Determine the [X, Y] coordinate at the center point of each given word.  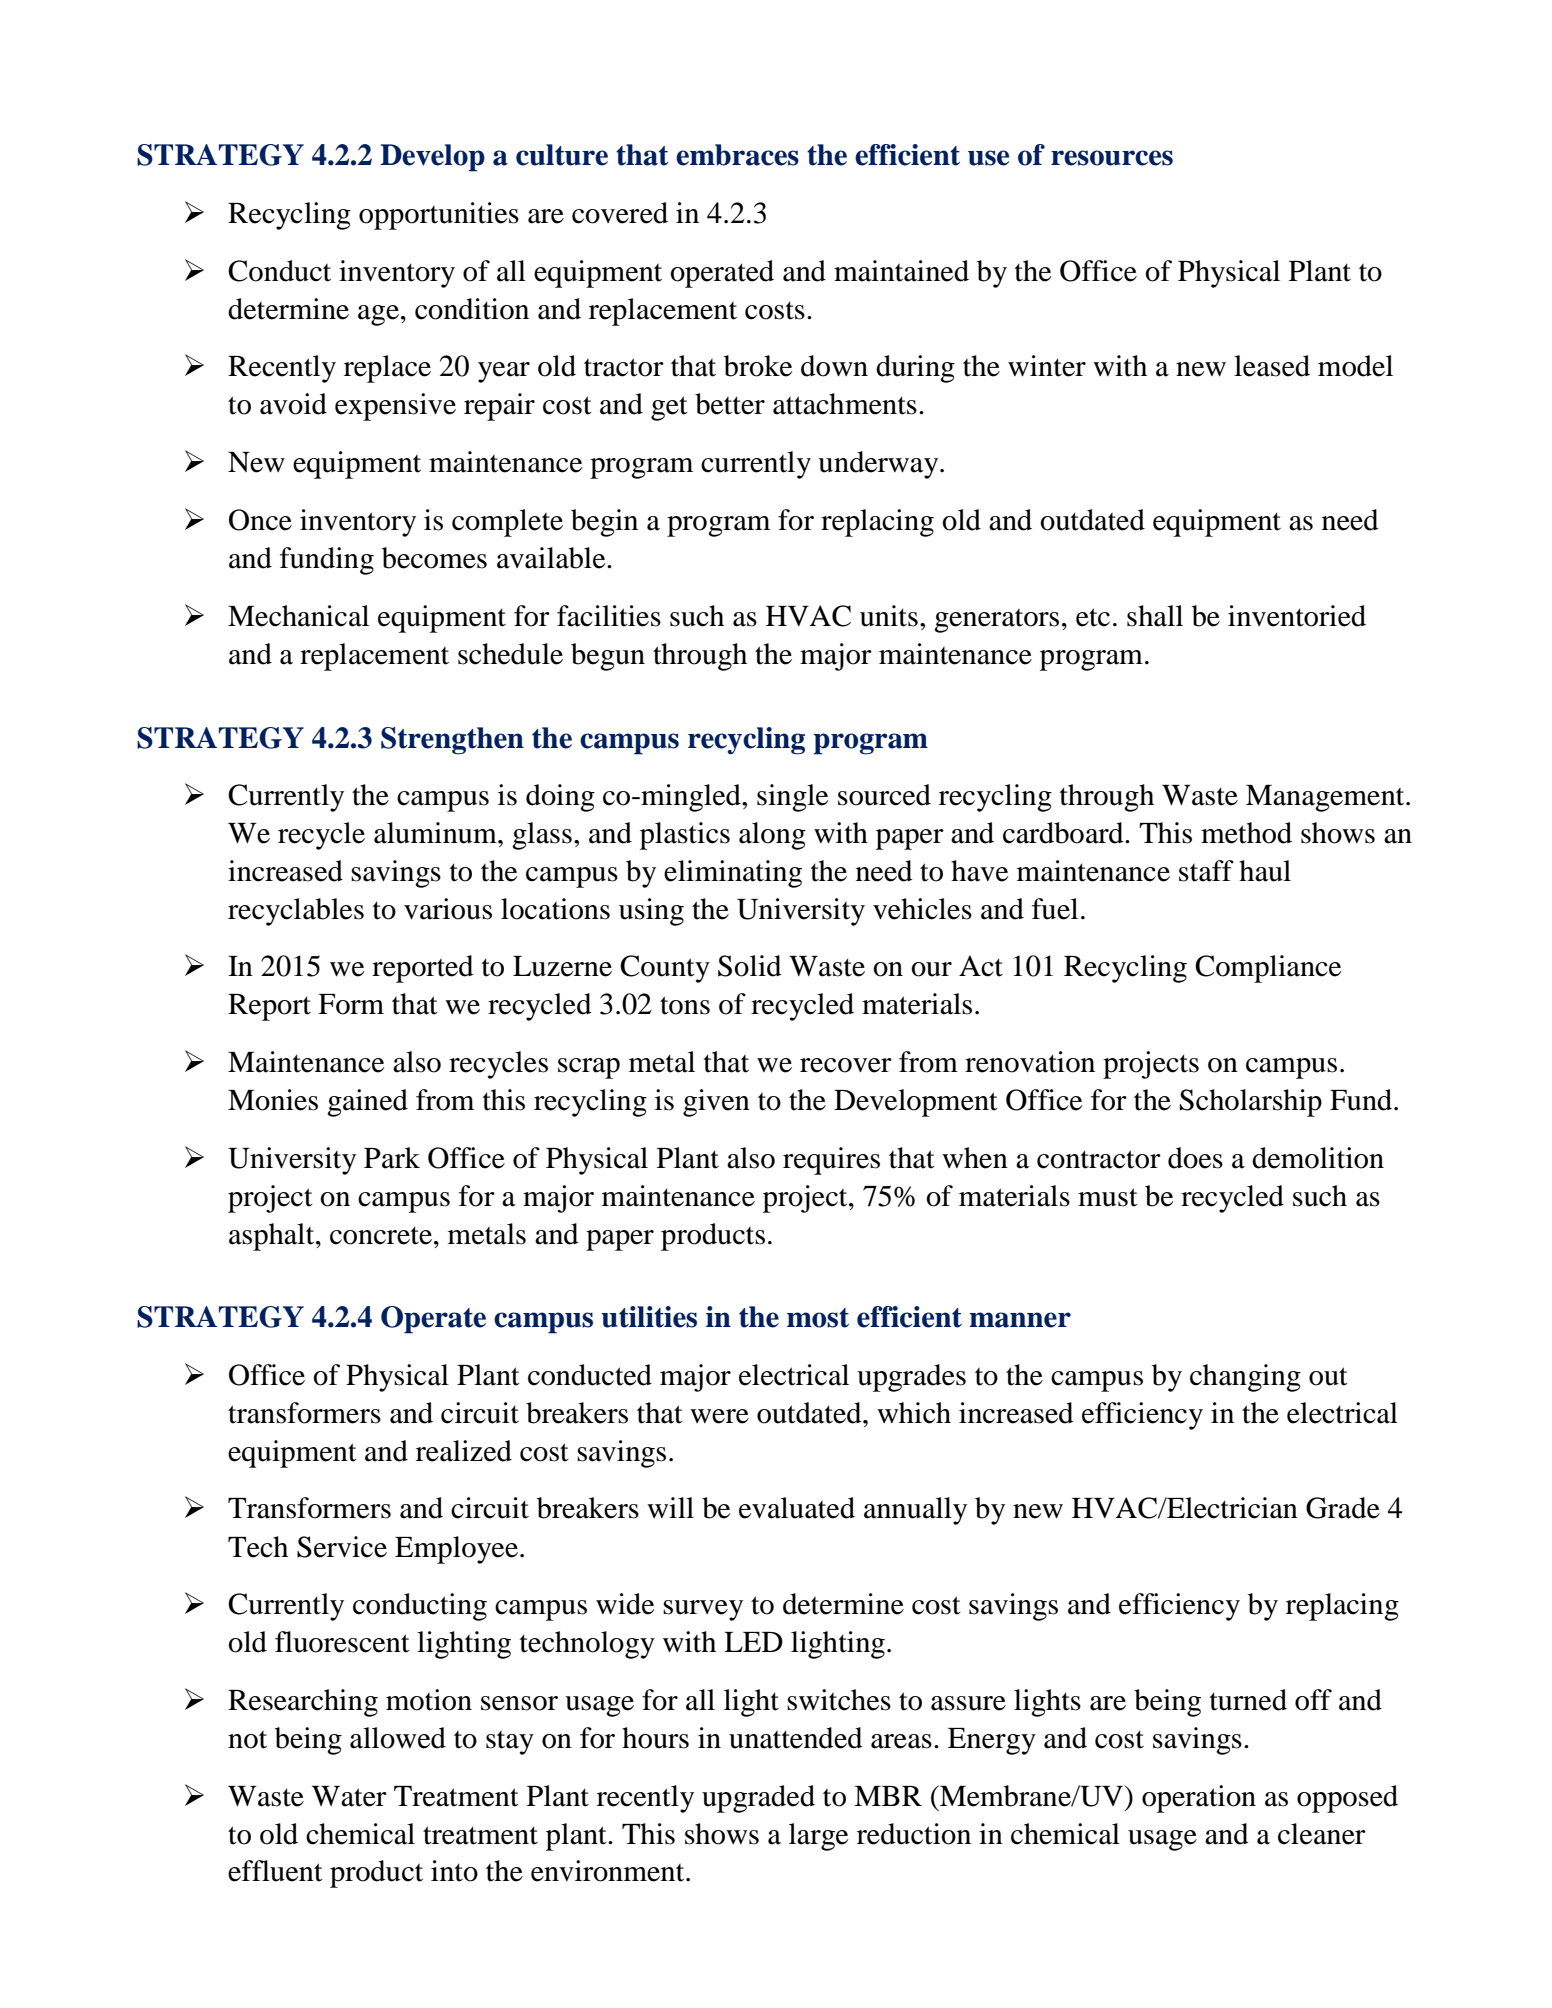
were [719, 1416]
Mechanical [298, 616]
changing [1245, 1378]
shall [1155, 616]
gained [367, 1103]
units [889, 616]
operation [1199, 1799]
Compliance [1268, 969]
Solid [750, 966]
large [818, 1837]
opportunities [439, 216]
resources [1112, 158]
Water [349, 1796]
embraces [737, 155]
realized [464, 1451]
